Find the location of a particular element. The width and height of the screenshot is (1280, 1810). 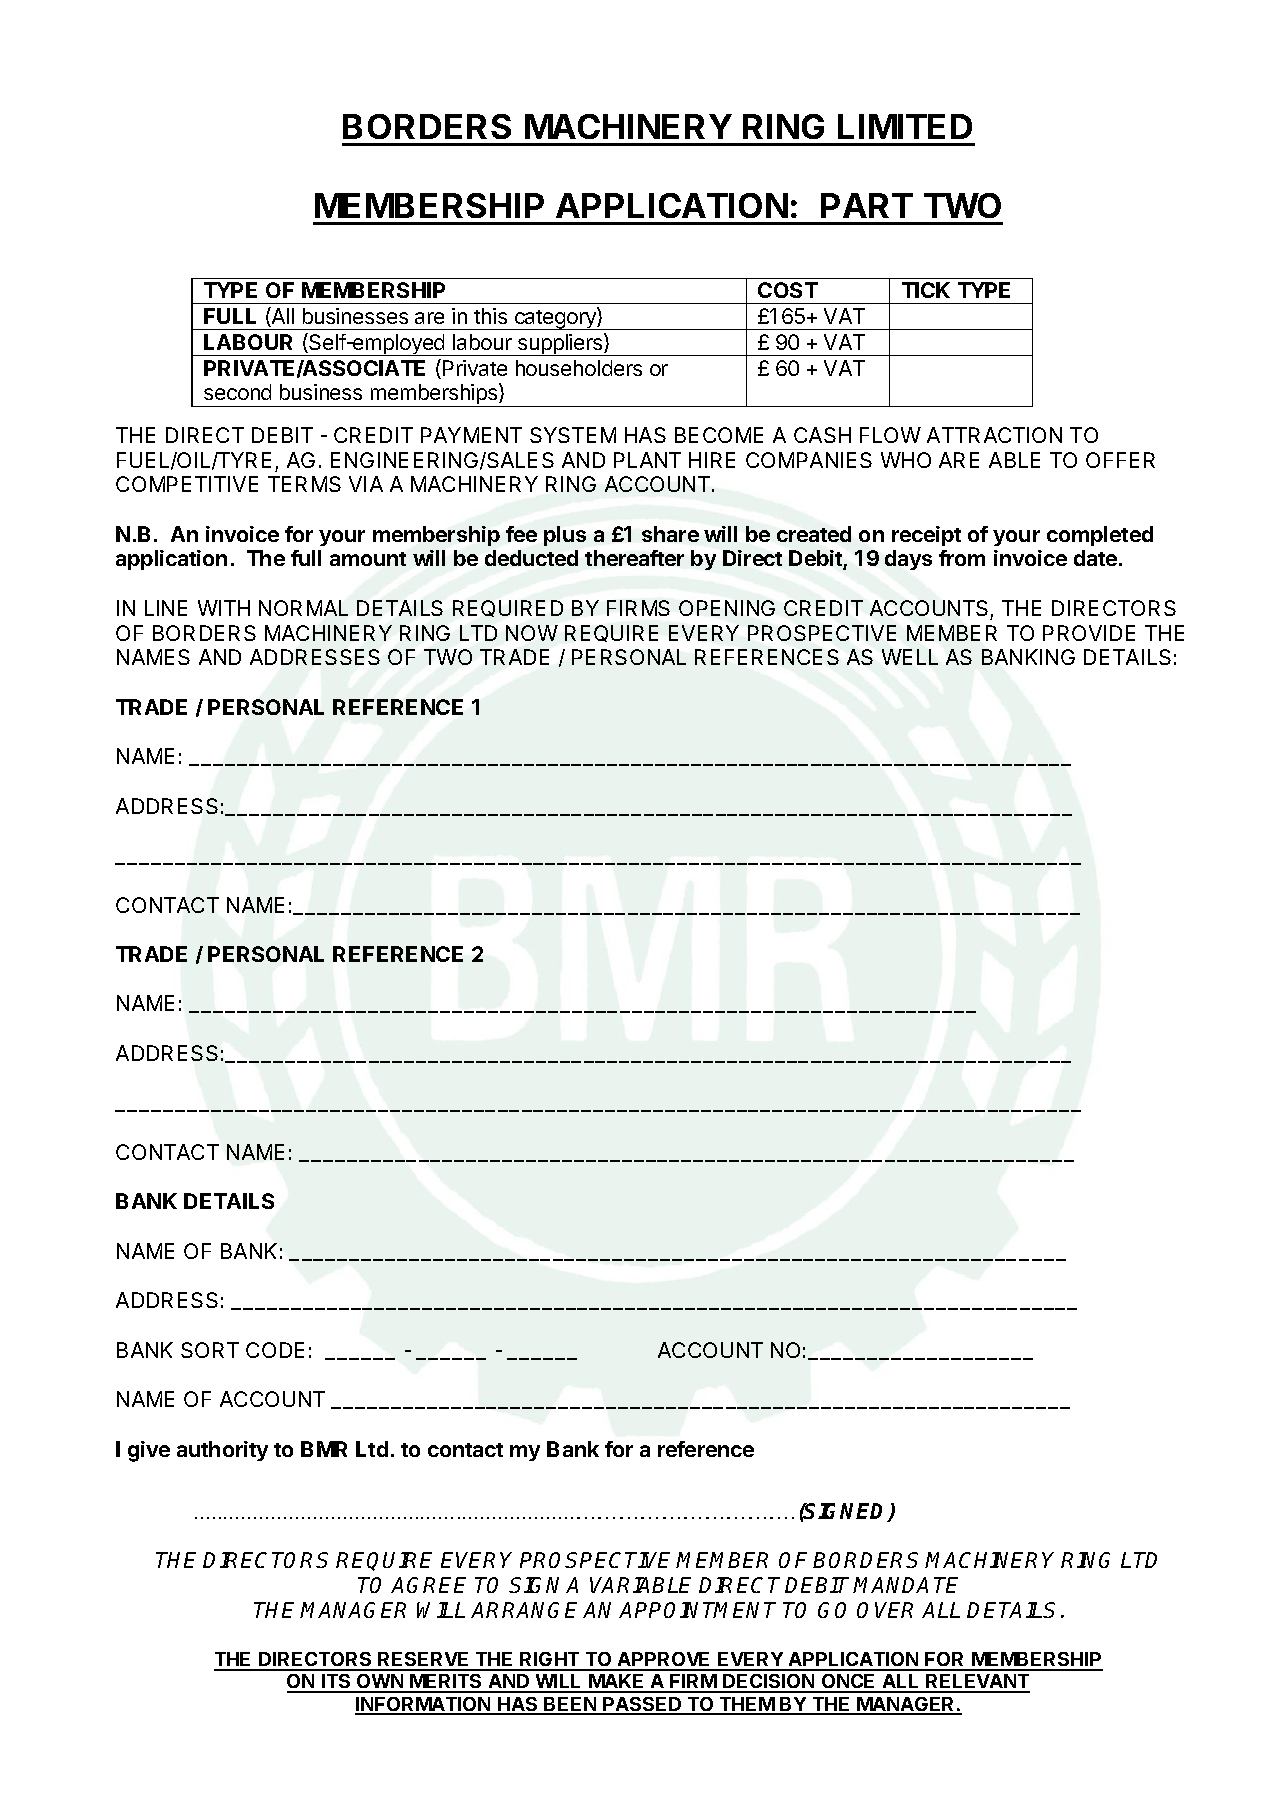

WELL is located at coordinates (910, 657).
